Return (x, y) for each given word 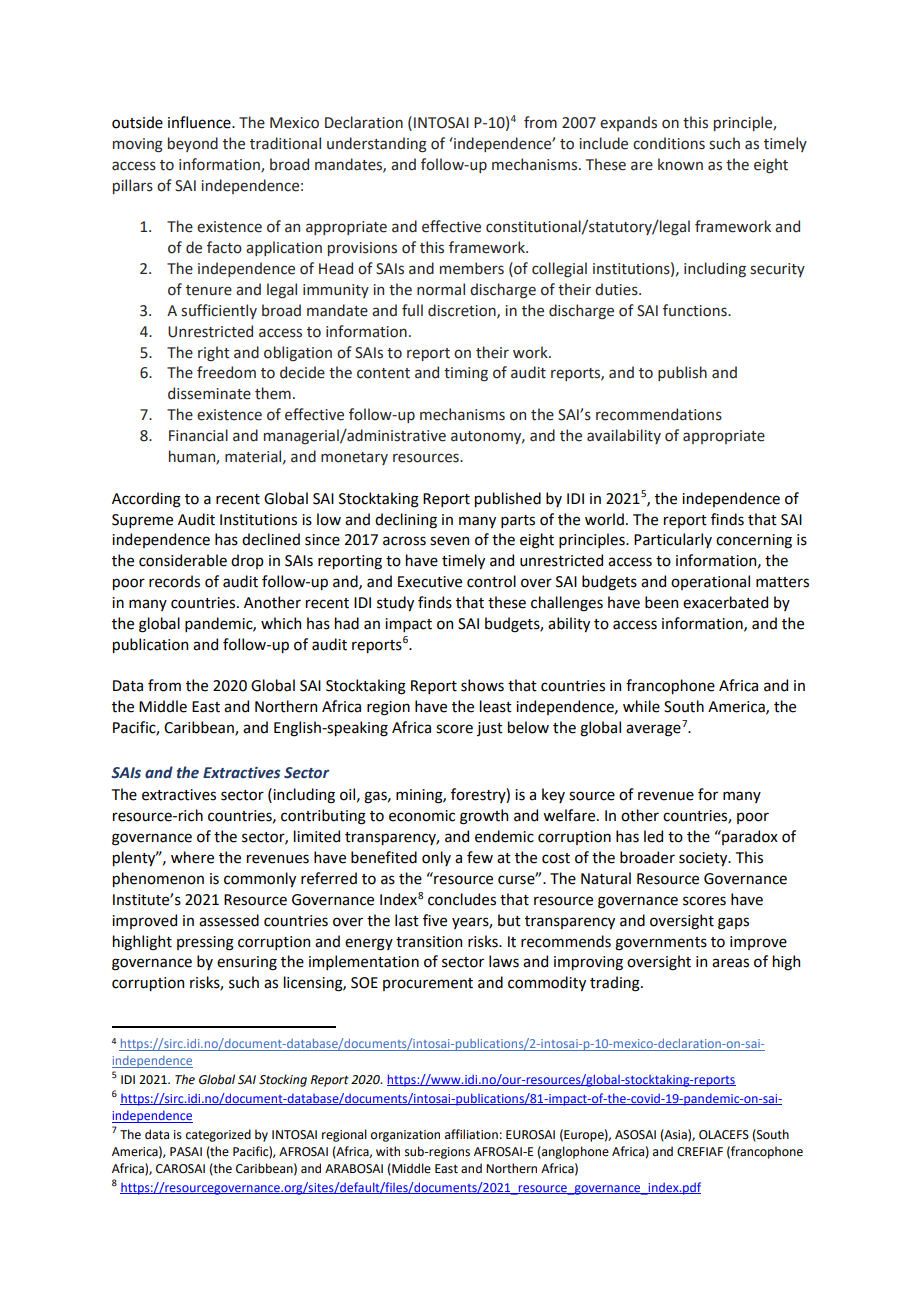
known (680, 164)
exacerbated (725, 602)
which (281, 623)
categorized (218, 1135)
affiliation (471, 1134)
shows (482, 685)
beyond (193, 144)
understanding (377, 144)
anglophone (574, 1152)
